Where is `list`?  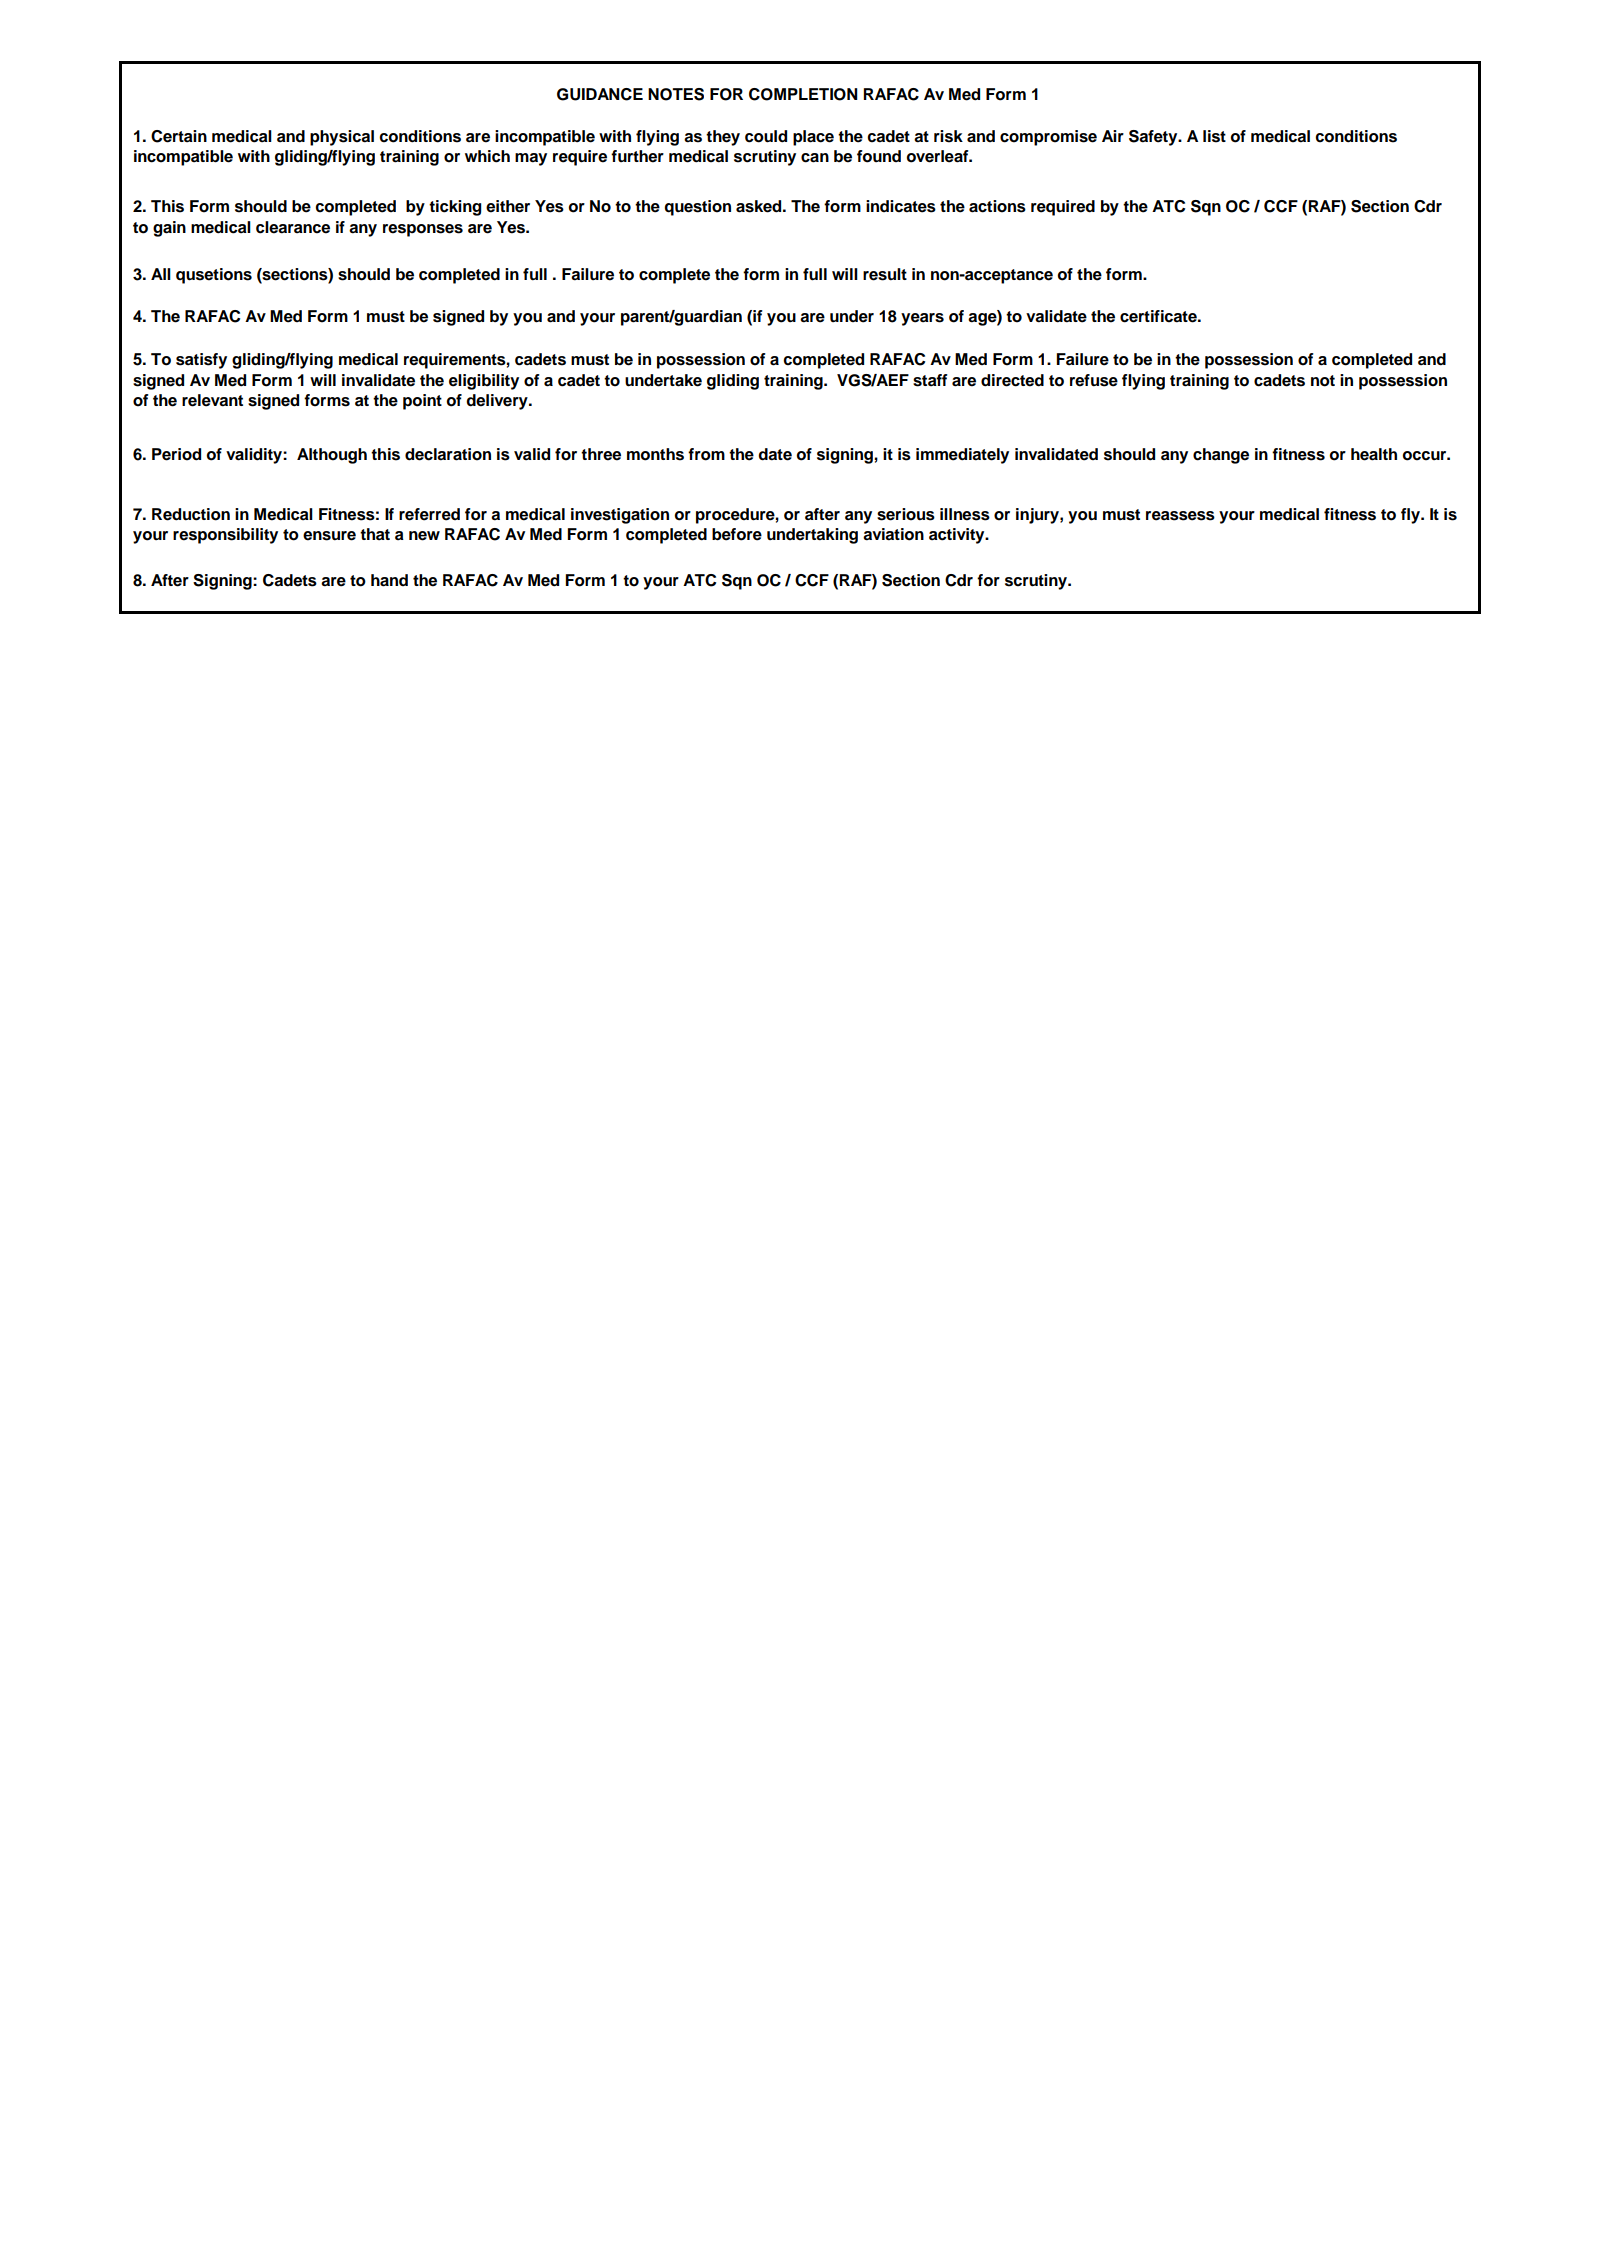 list is located at coordinates (1214, 136).
